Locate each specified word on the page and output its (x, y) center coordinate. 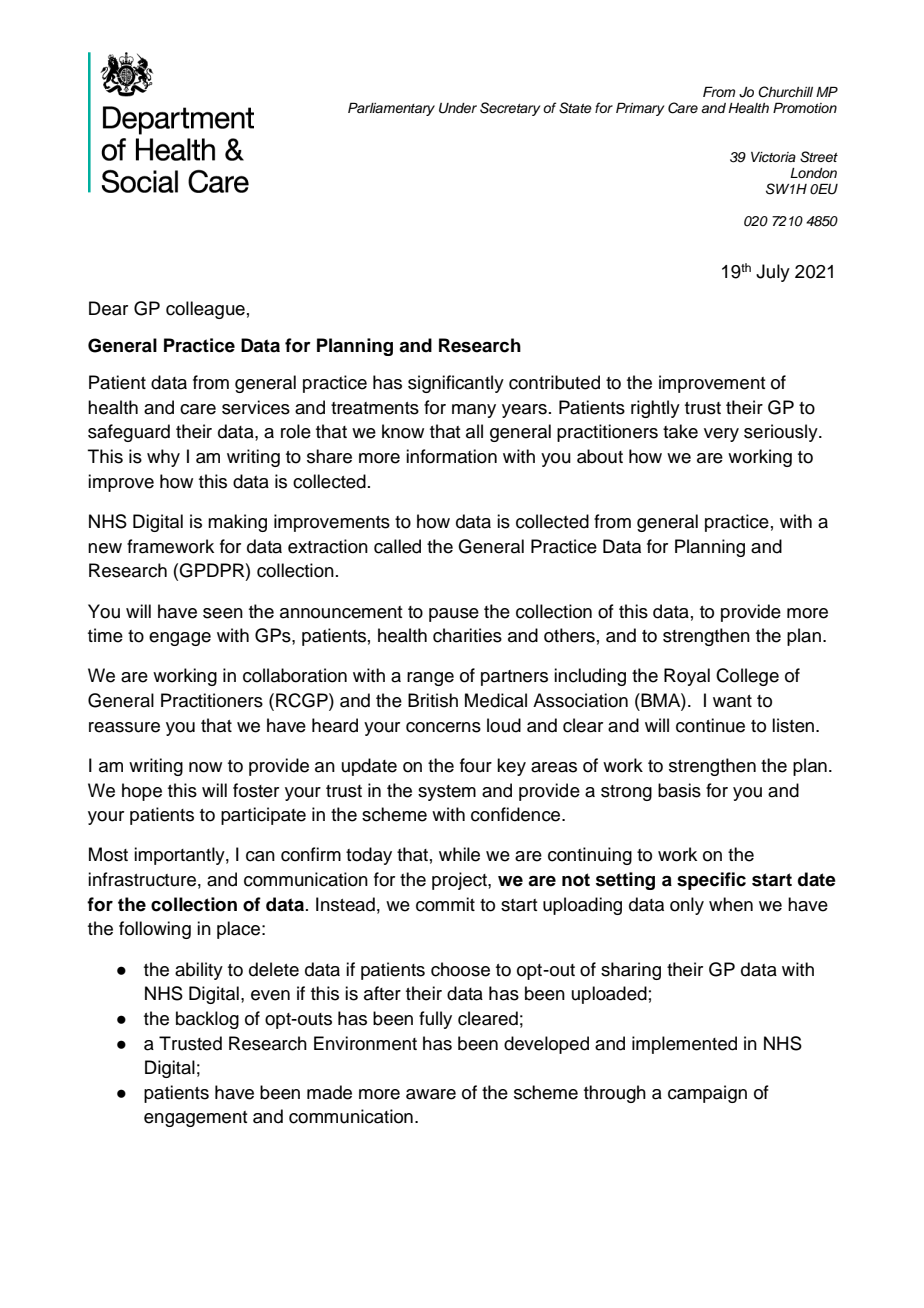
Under (458, 108)
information (451, 456)
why (163, 458)
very (721, 435)
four (476, 765)
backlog (207, 1020)
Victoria (773, 157)
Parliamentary (391, 109)
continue (710, 725)
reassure (124, 727)
